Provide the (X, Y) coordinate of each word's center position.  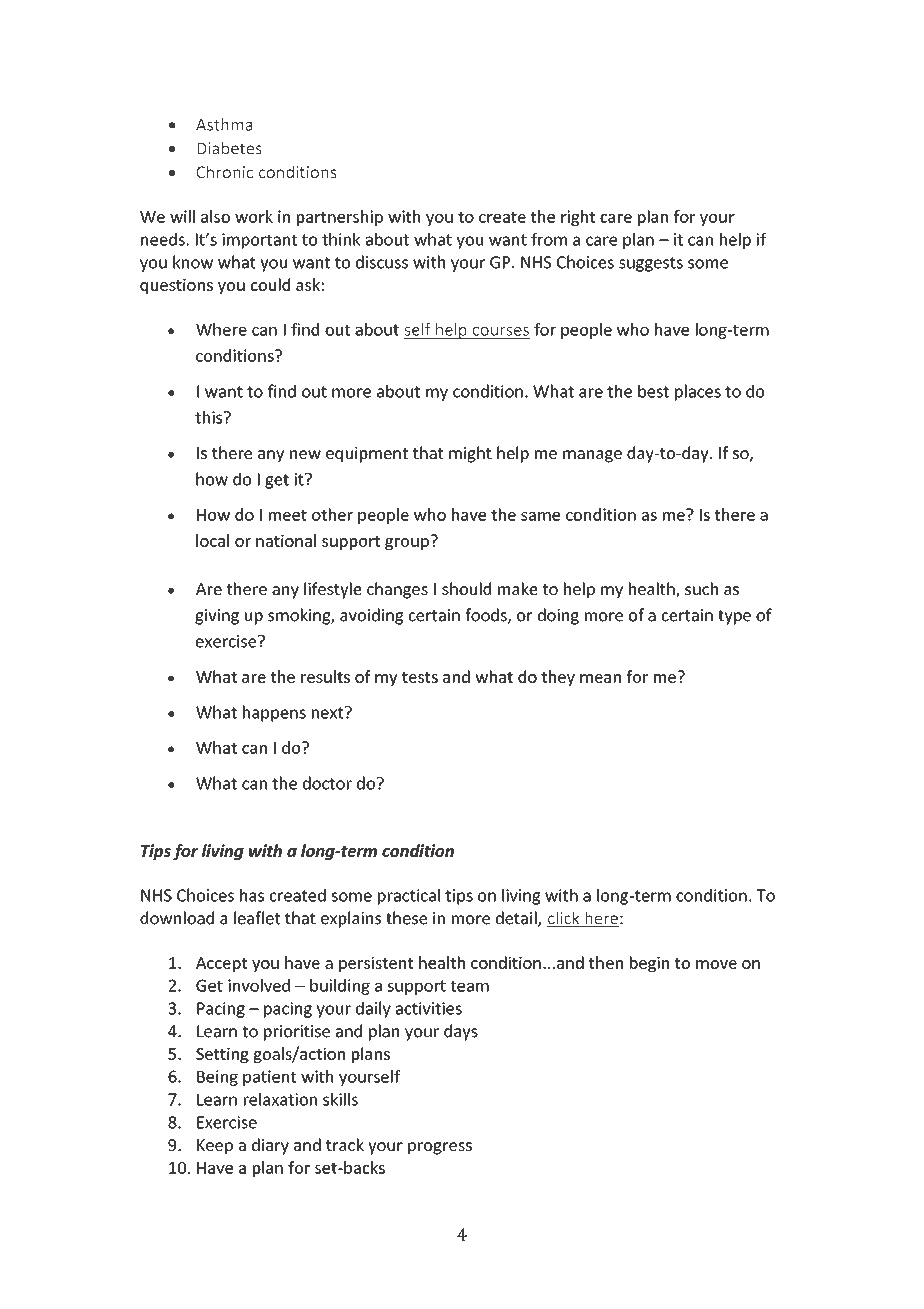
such (701, 588)
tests (420, 677)
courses (500, 332)
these (406, 918)
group (407, 544)
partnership (340, 218)
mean (600, 678)
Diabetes (229, 148)
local (212, 540)
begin (649, 964)
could (270, 284)
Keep (215, 1147)
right (578, 218)
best (653, 391)
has (252, 895)
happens (274, 713)
